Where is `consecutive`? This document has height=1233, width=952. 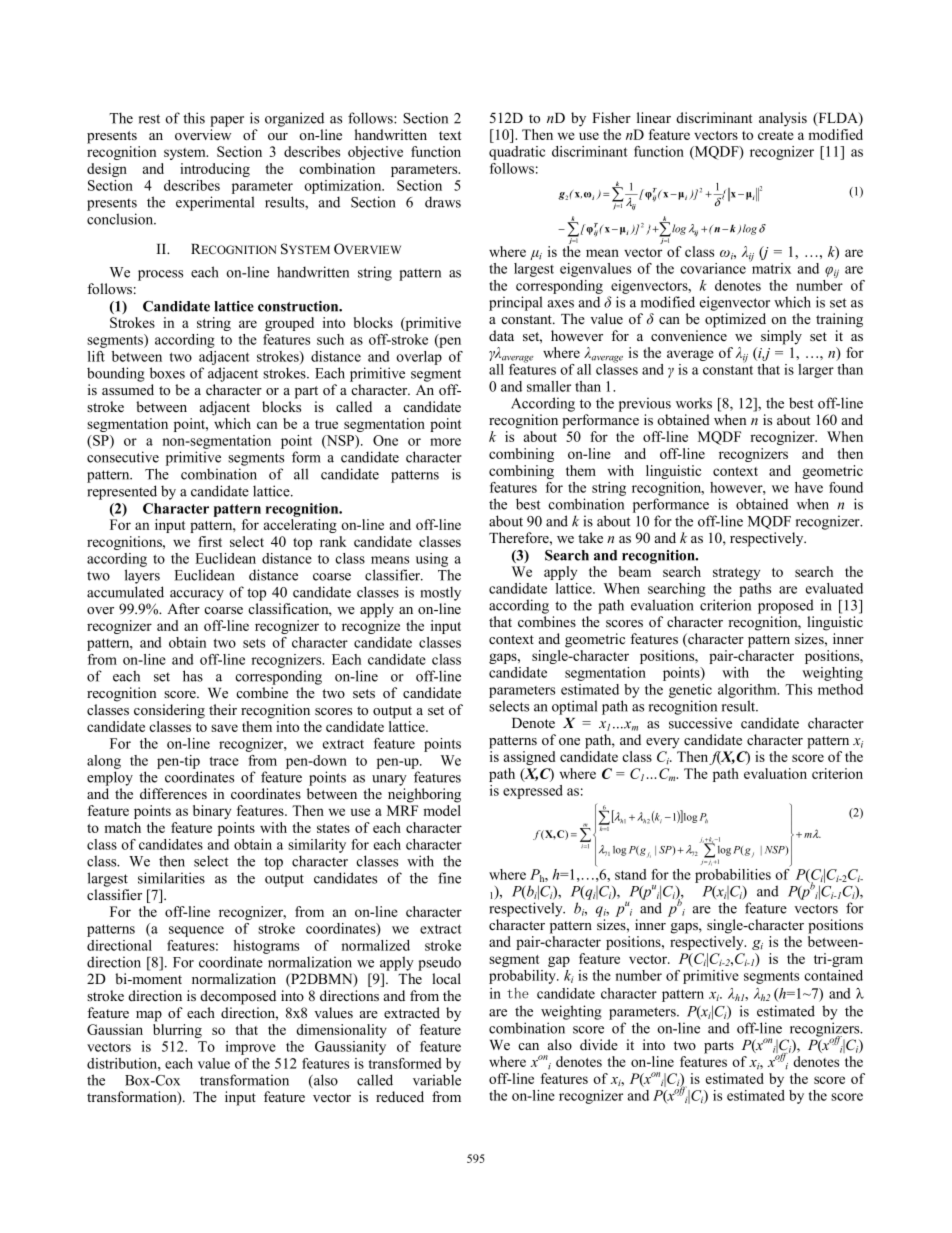
consecutive is located at coordinates (123, 457).
